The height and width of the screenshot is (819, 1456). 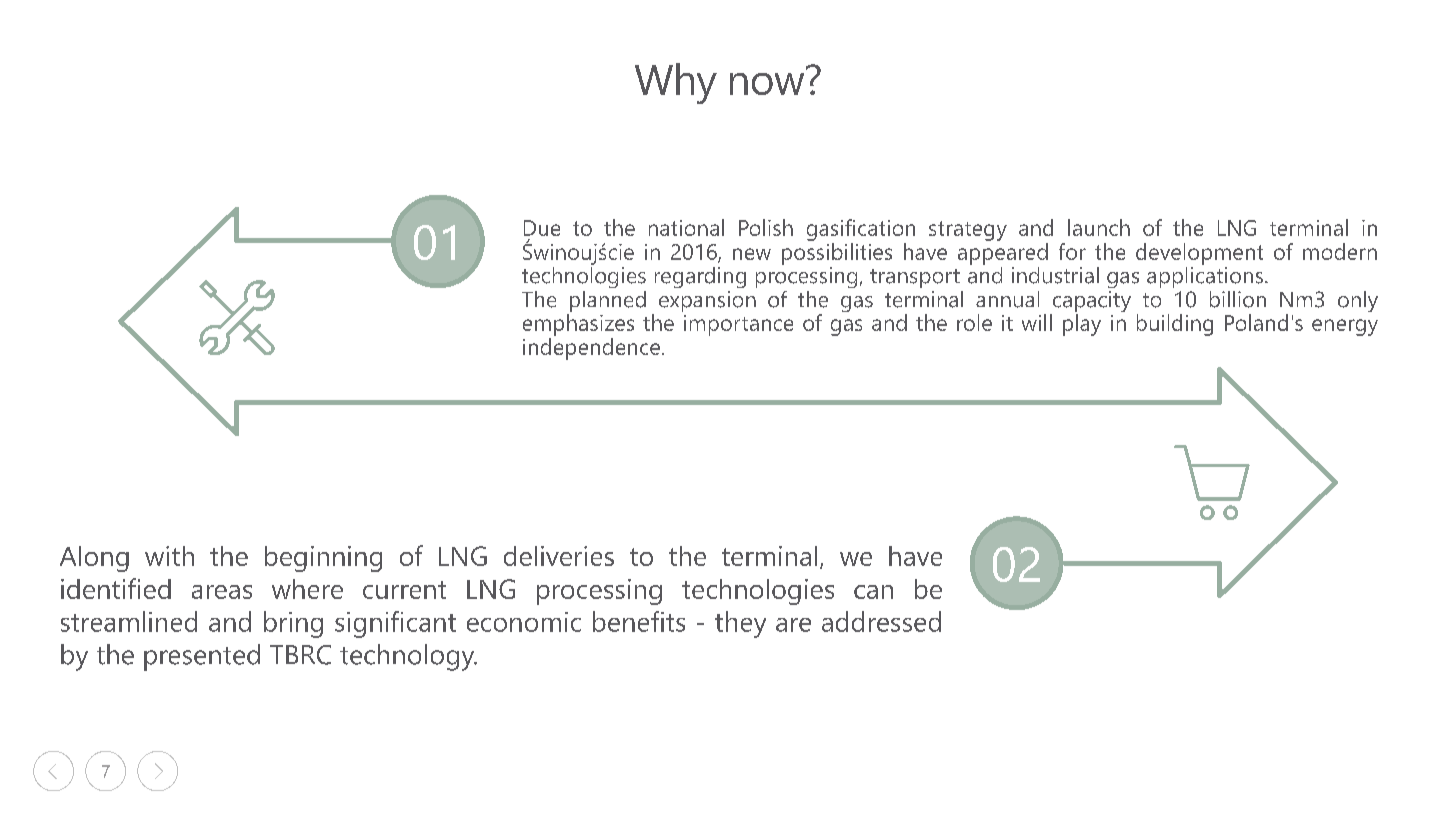 I want to click on now, so click(x=767, y=84).
